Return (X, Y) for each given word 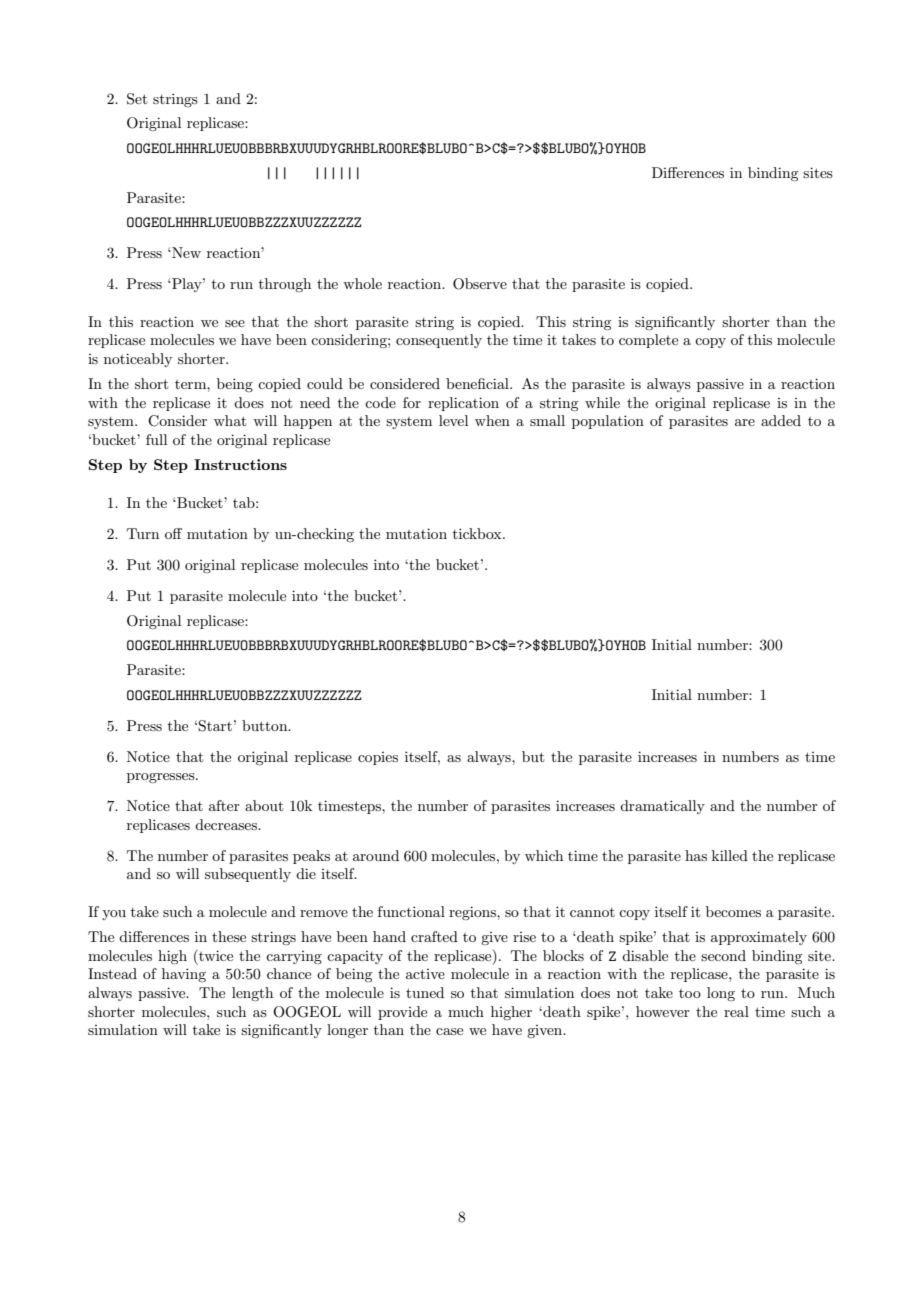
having (184, 975)
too (690, 993)
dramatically (662, 807)
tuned (425, 992)
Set (137, 99)
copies (378, 758)
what (230, 420)
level (453, 420)
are (745, 422)
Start (215, 726)
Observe (480, 284)
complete (648, 341)
